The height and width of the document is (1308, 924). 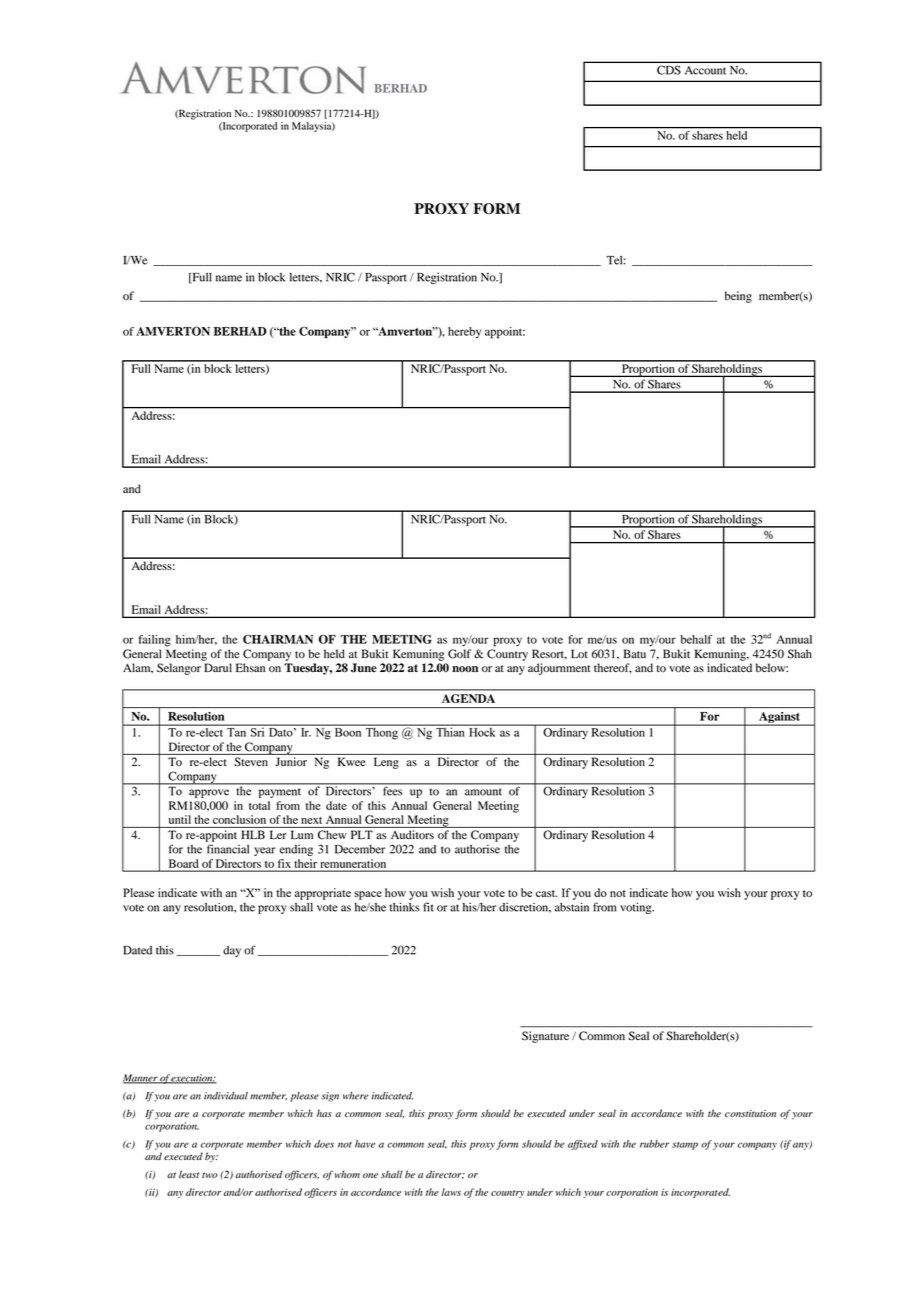 What do you see at coordinates (696, 639) in the document?
I see `behalf` at bounding box center [696, 639].
